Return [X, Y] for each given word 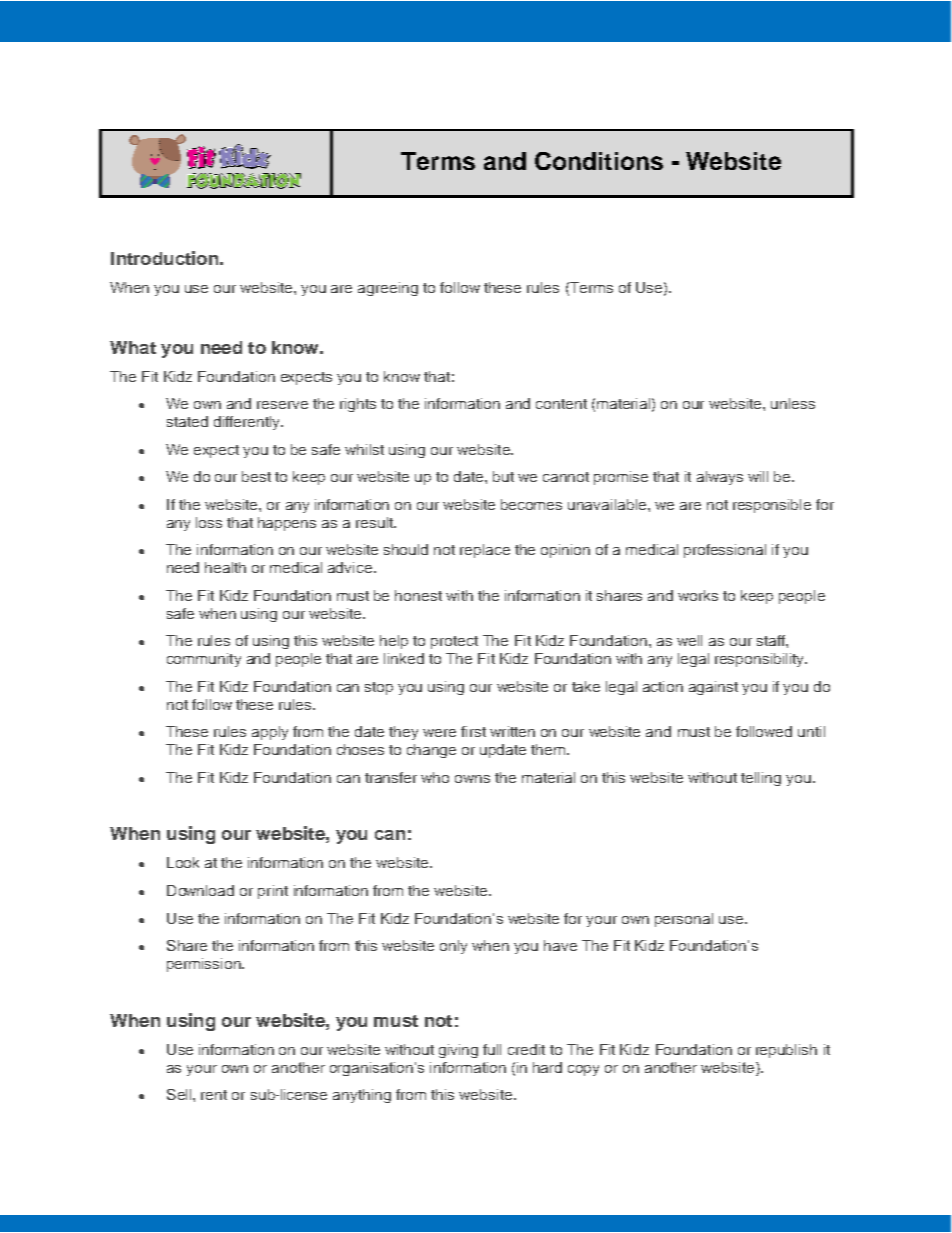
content [561, 404]
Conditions [599, 161]
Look [183, 862]
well [689, 640]
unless [793, 403]
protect [454, 642]
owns [472, 779]
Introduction [164, 258]
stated [187, 421]
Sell [180, 1094]
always [720, 478]
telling [761, 779]
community [204, 660]
